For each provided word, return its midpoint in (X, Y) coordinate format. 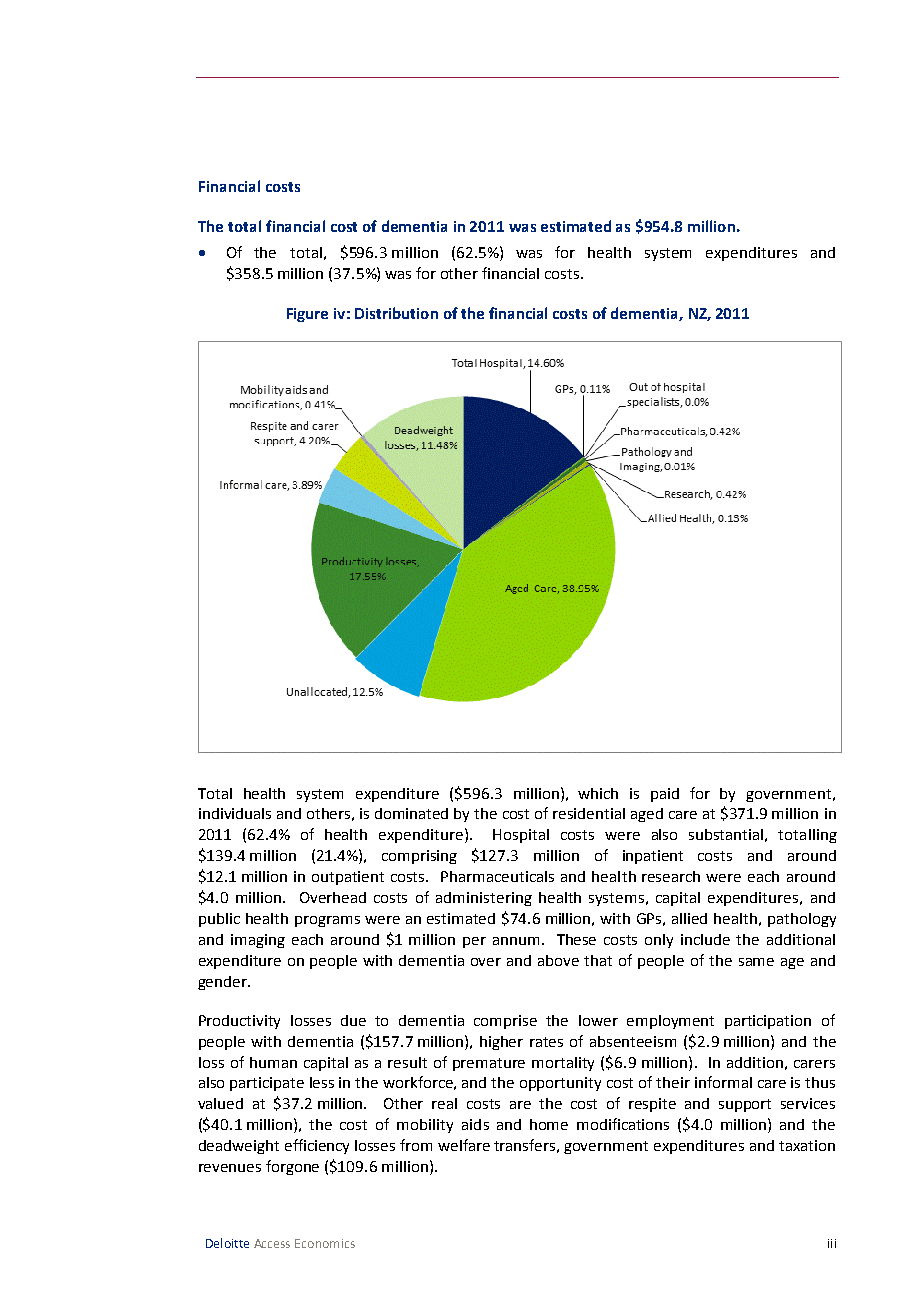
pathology (802, 920)
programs (327, 921)
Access (272, 1243)
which (598, 793)
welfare (464, 1145)
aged (647, 815)
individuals (235, 813)
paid (665, 795)
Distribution (396, 313)
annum (516, 941)
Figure (307, 315)
